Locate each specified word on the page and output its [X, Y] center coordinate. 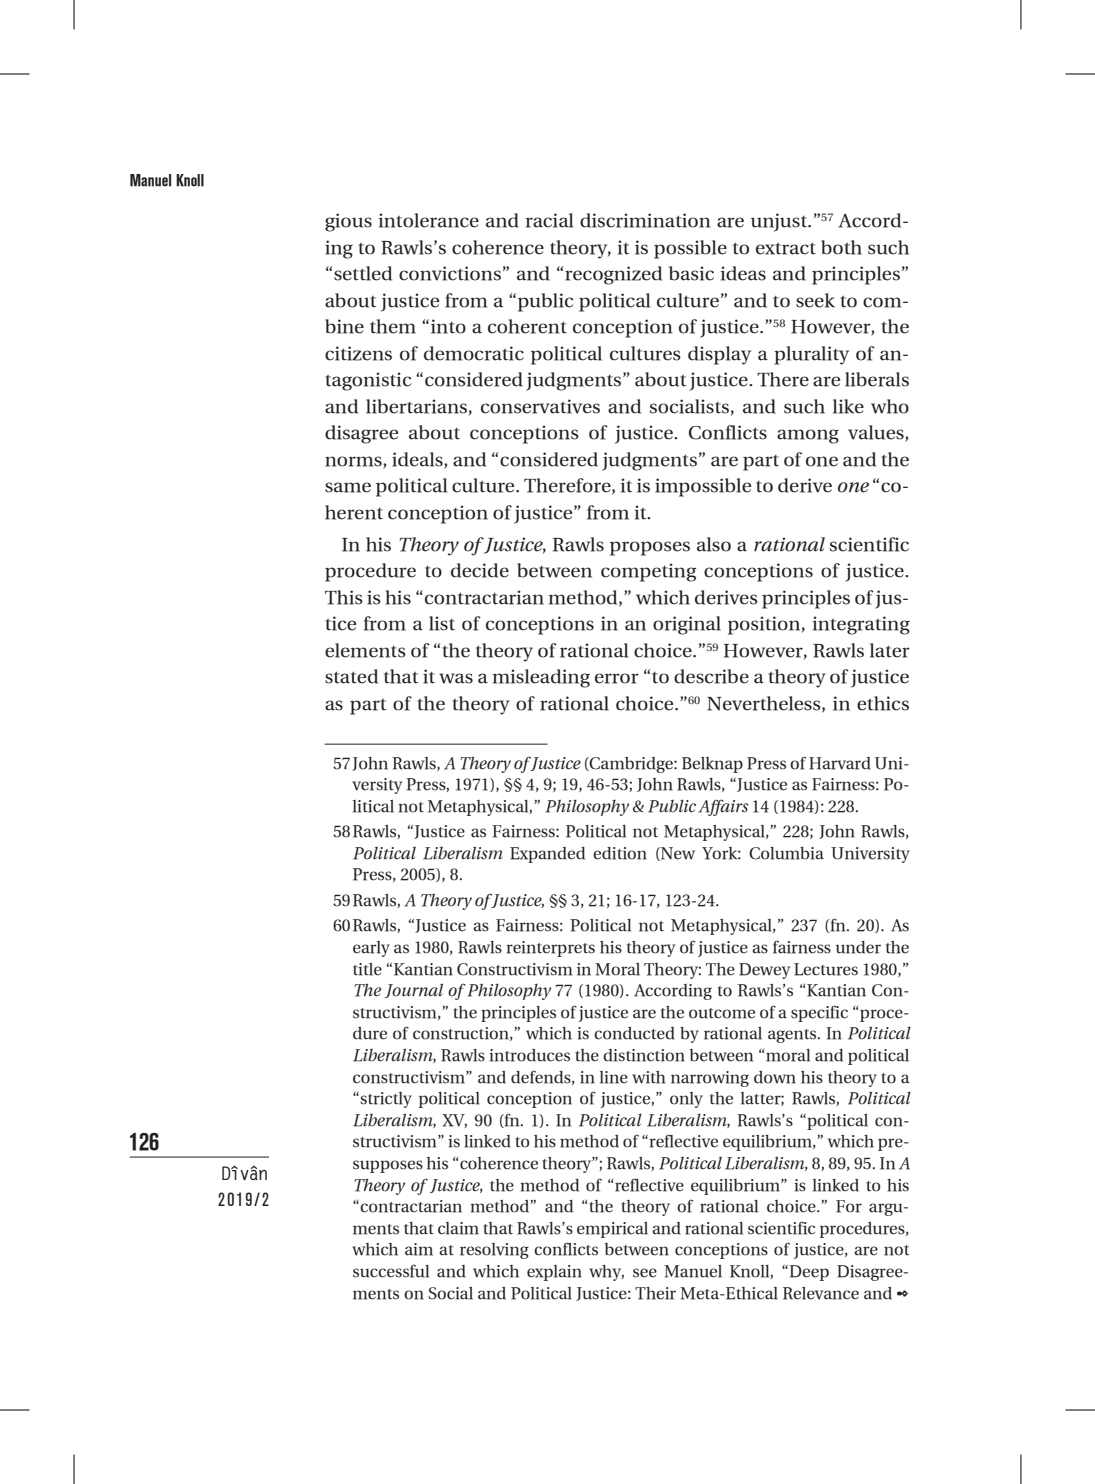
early [371, 949]
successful [391, 1271]
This [344, 597]
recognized [613, 275]
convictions [450, 273]
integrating [861, 625]
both [841, 247]
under [858, 947]
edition [620, 853]
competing [648, 572]
